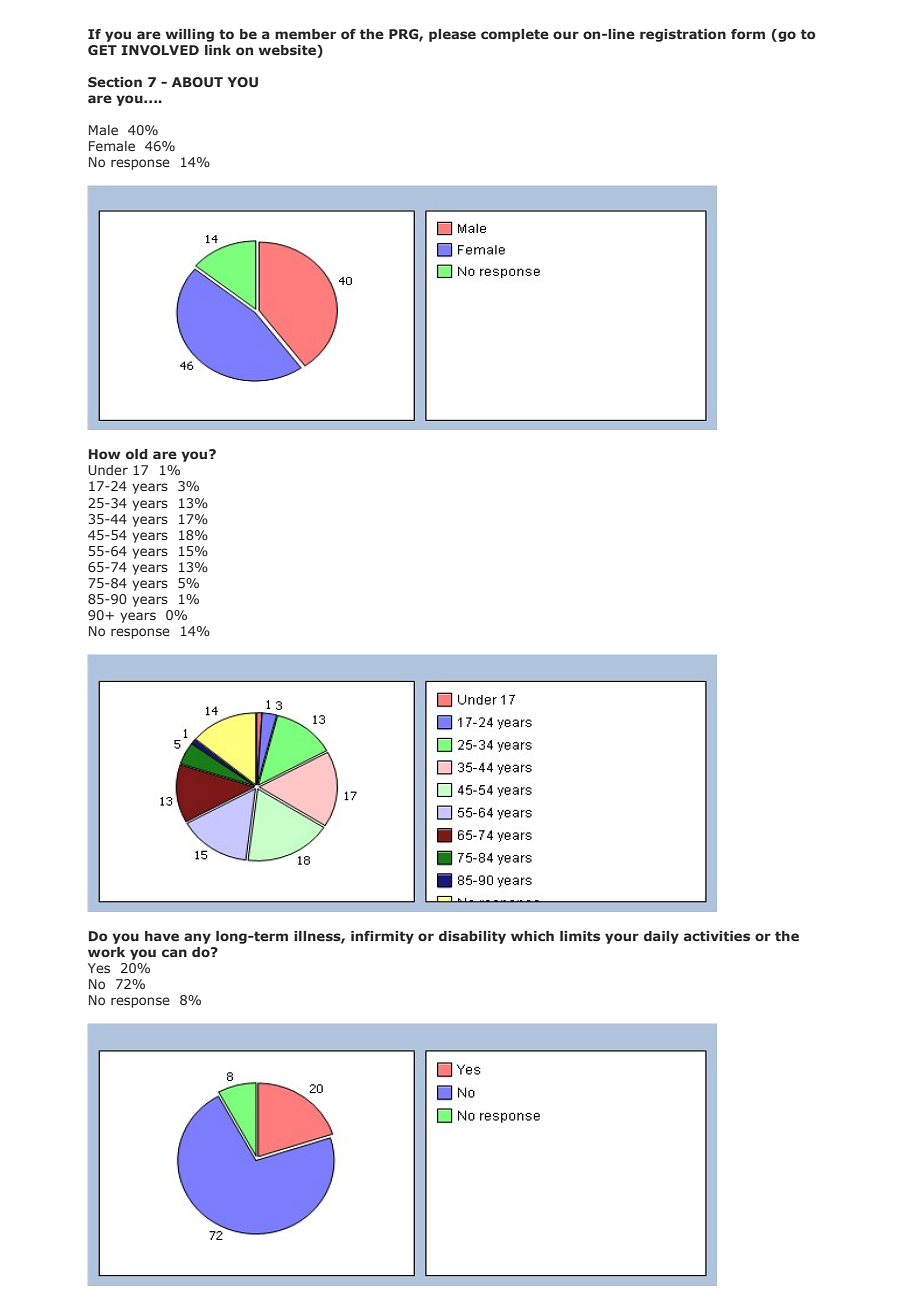 This page has height=1308, width=924. What do you see at coordinates (137, 454) in the page?
I see `old` at bounding box center [137, 454].
